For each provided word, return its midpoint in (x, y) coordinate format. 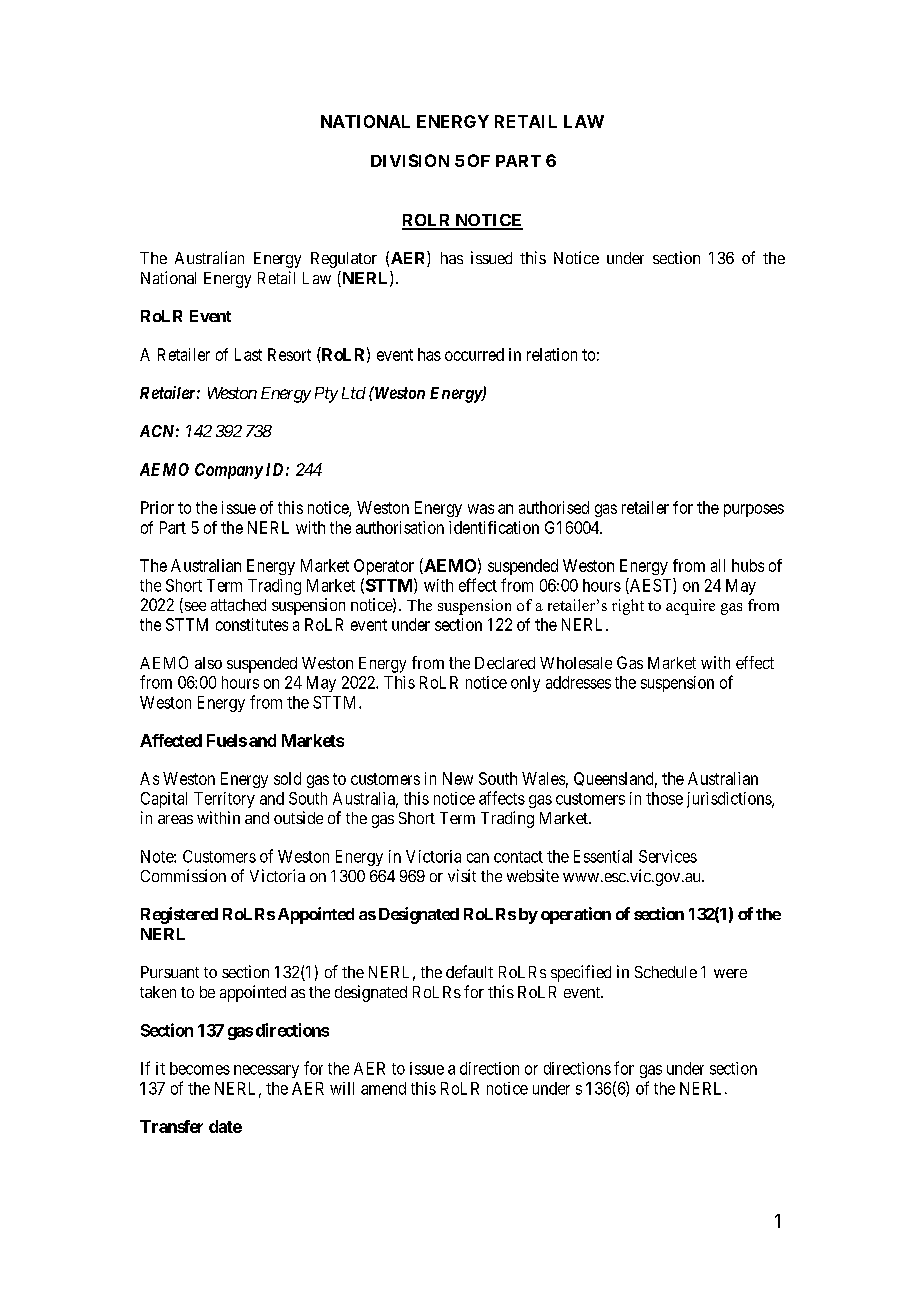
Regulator (344, 260)
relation (552, 354)
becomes (200, 1068)
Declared (505, 663)
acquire (690, 607)
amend (383, 1088)
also (208, 663)
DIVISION (410, 160)
